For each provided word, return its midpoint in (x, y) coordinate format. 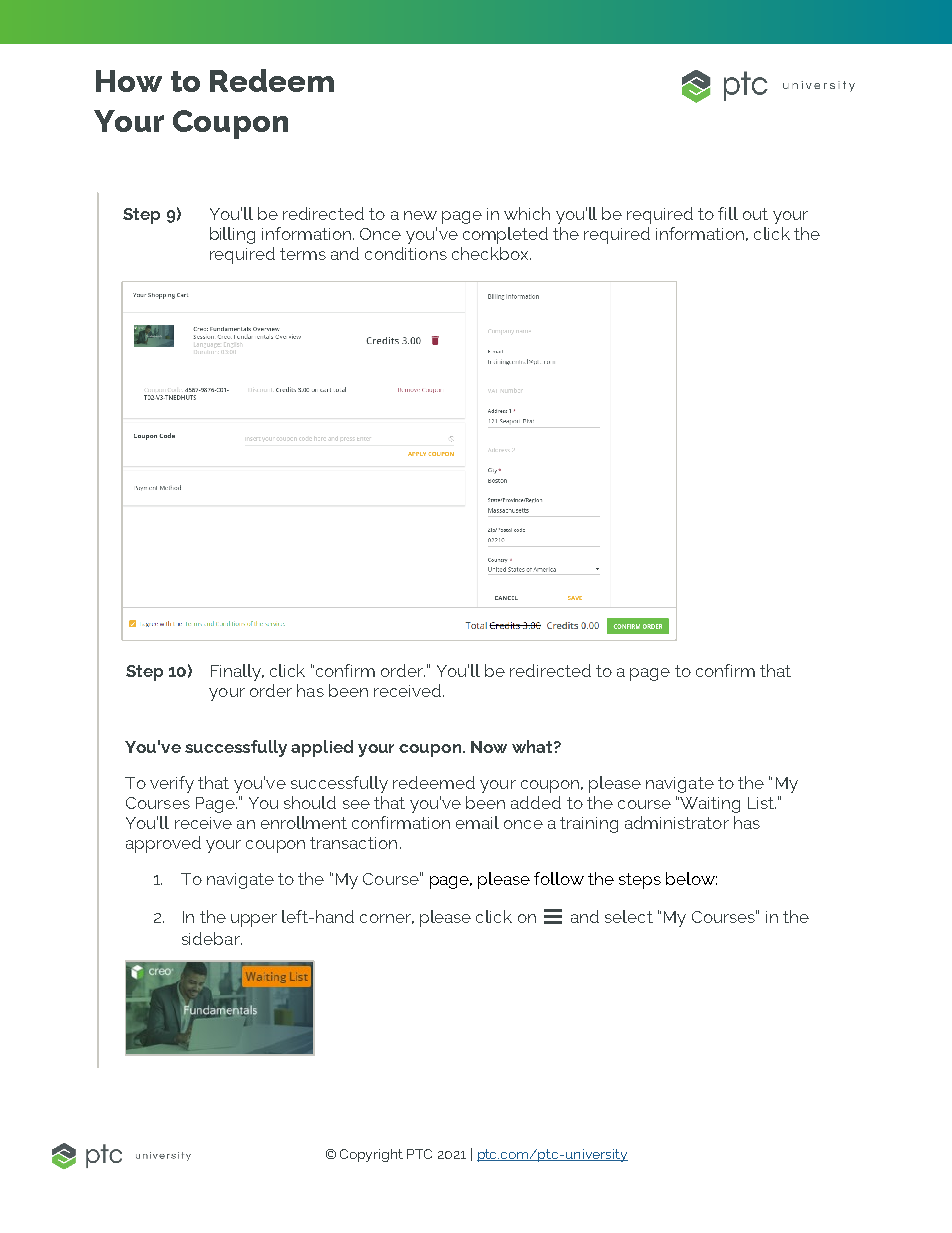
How (129, 81)
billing (232, 235)
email (477, 822)
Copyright (371, 1155)
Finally (237, 672)
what (533, 746)
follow (559, 878)
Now (489, 747)
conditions (406, 253)
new (420, 215)
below (691, 878)
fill (728, 213)
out (755, 214)
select (629, 916)
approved (163, 844)
